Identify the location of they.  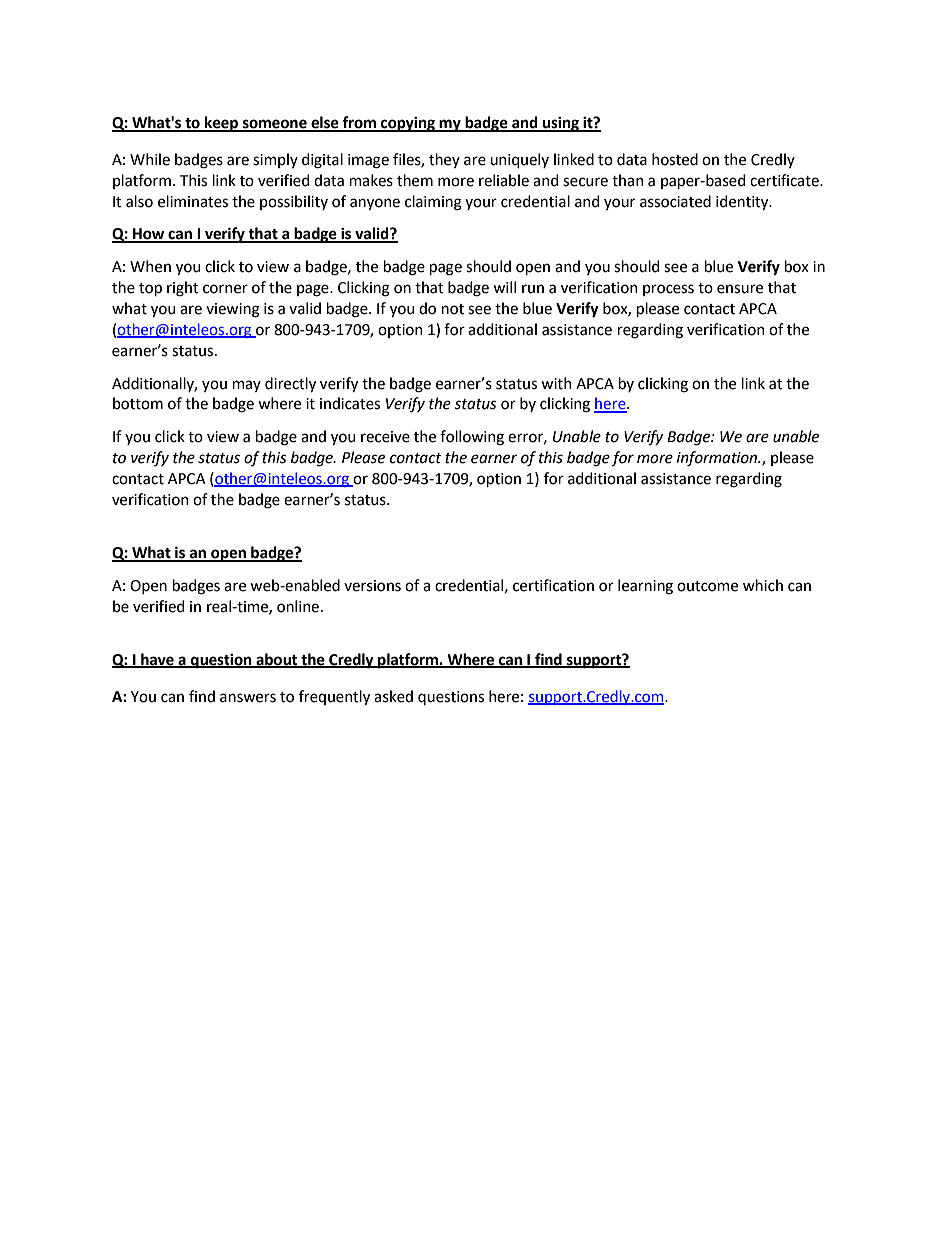
(444, 160).
